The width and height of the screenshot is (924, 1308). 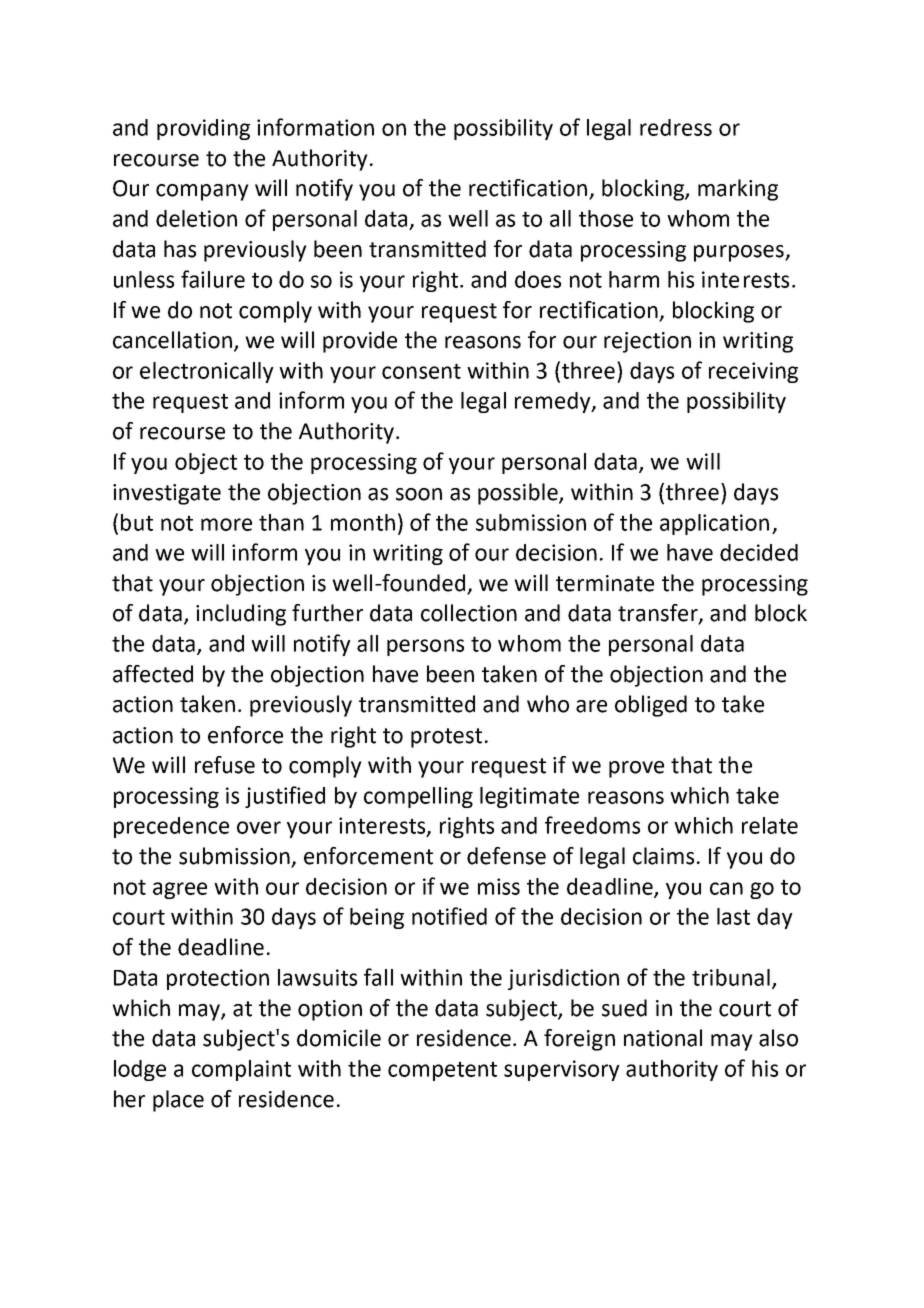 I want to click on competent, so click(x=442, y=1071).
